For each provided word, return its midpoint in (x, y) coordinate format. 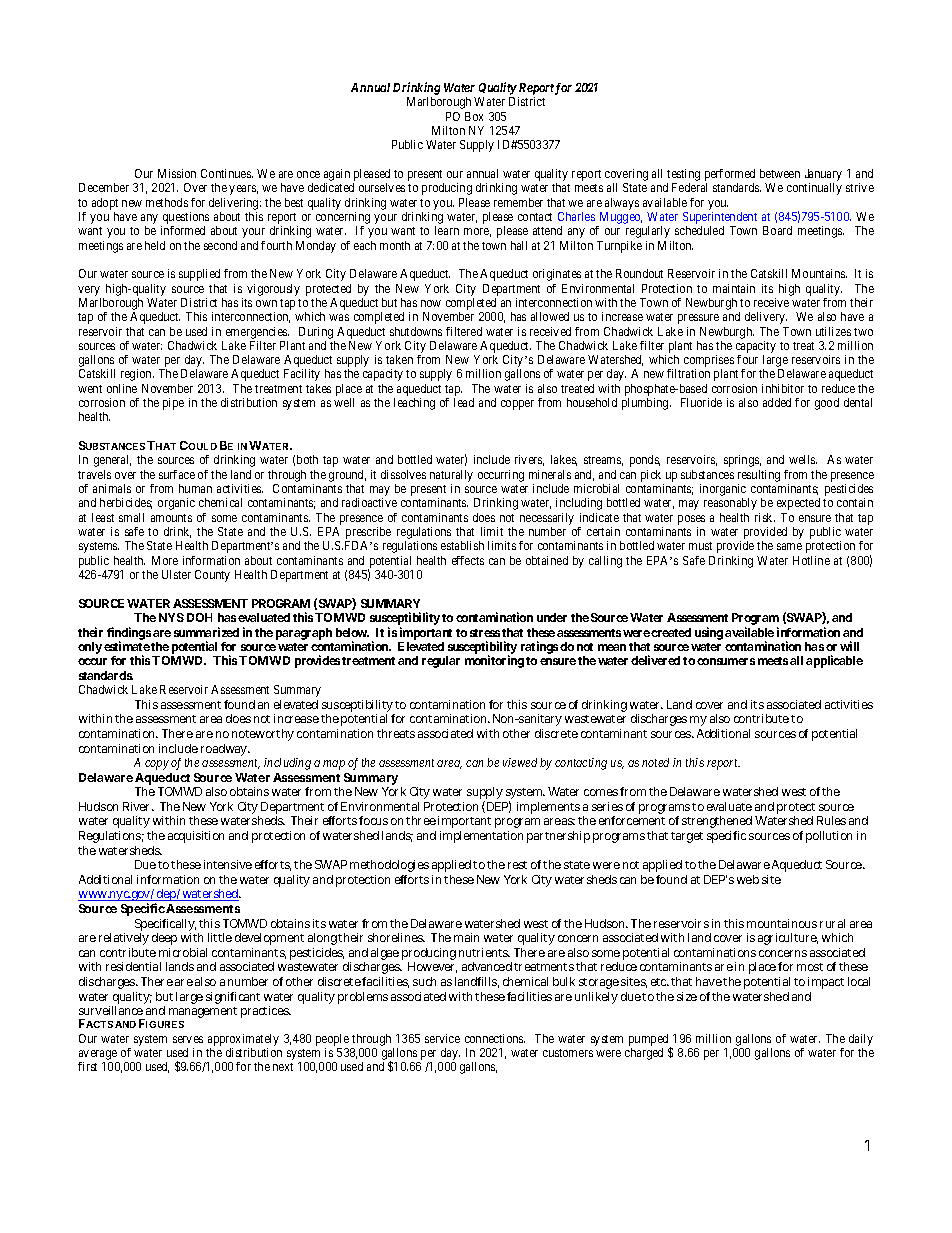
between (780, 173)
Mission (177, 173)
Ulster (176, 574)
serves (188, 1039)
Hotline (811, 560)
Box (474, 116)
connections (495, 1038)
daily (861, 1040)
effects (468, 560)
